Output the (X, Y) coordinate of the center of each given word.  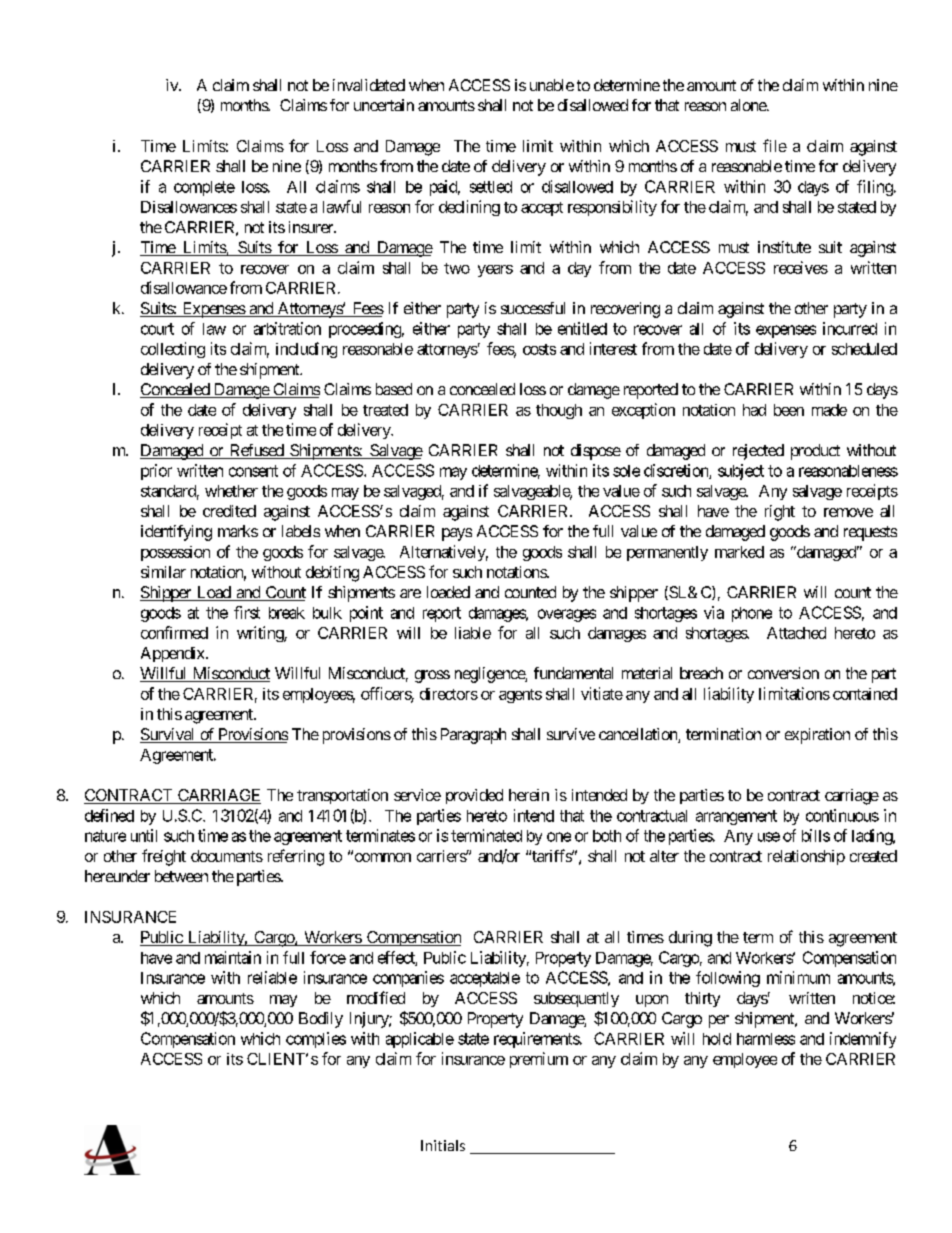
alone (749, 105)
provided (474, 796)
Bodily (321, 1020)
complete (204, 188)
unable (552, 85)
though (559, 411)
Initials (443, 1145)
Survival (168, 735)
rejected (758, 452)
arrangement (736, 817)
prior (156, 472)
